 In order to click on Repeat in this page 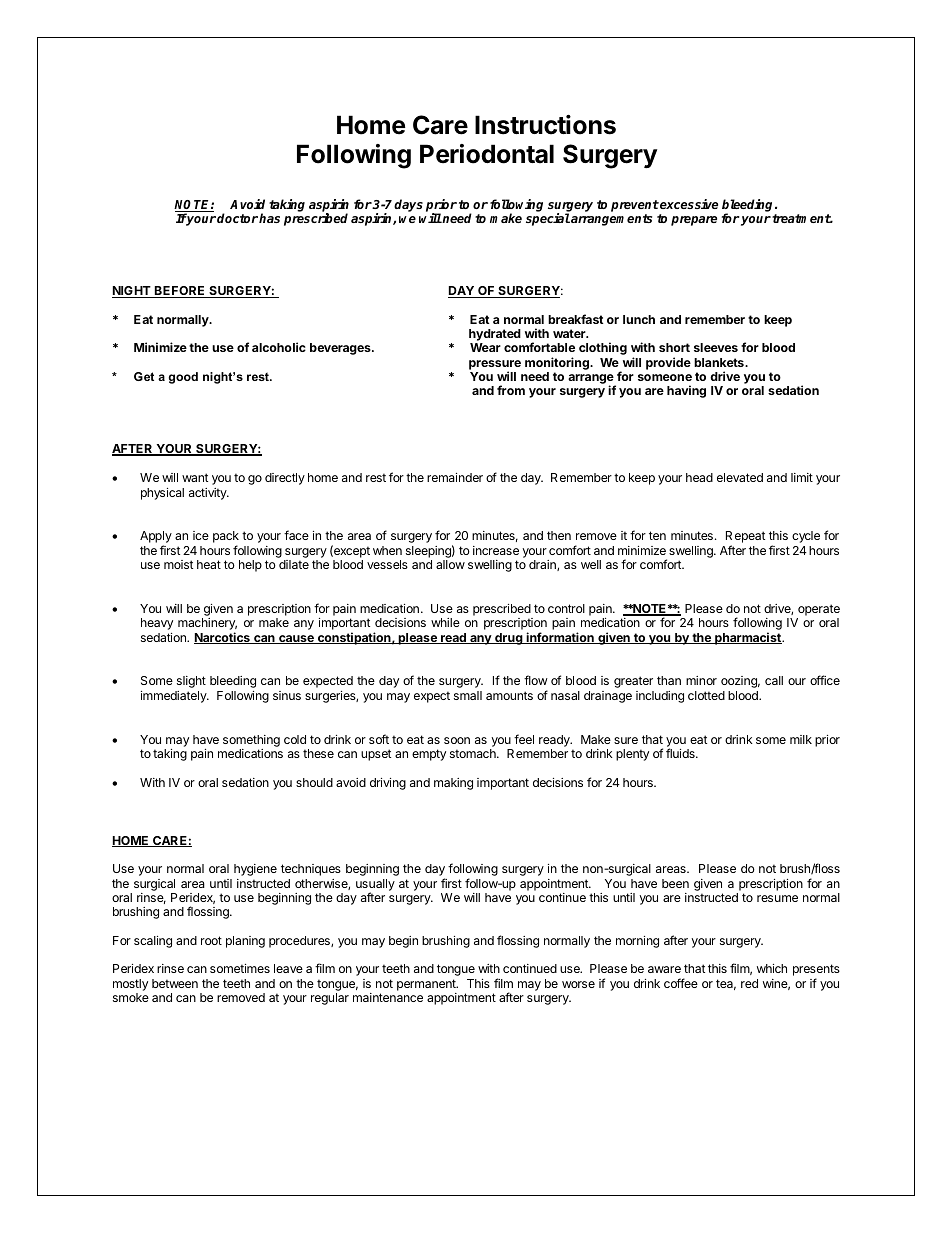, I will do `click(745, 538)`.
